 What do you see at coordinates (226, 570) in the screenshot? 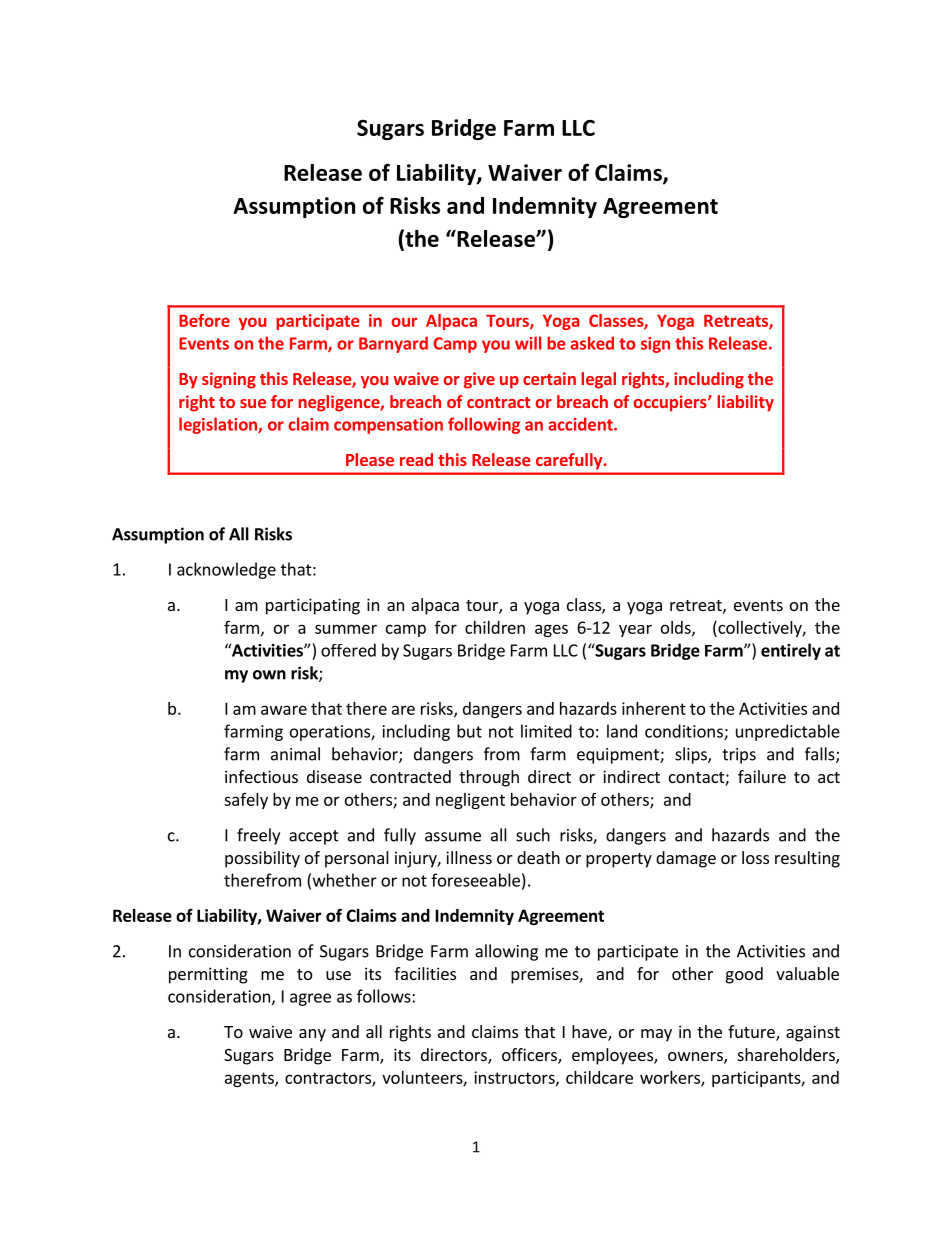
I see `acknowledge` at bounding box center [226, 570].
